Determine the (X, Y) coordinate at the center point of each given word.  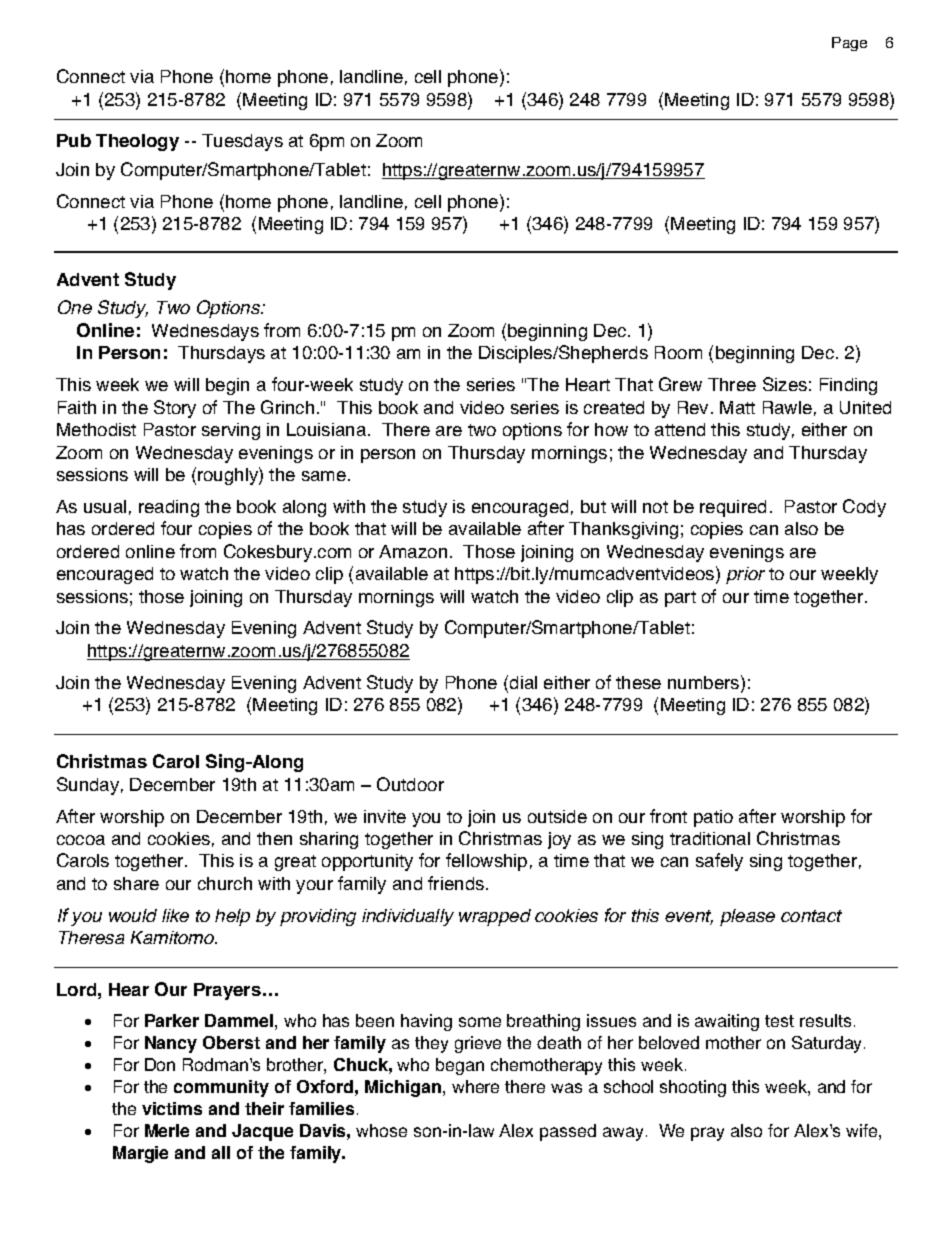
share (136, 883)
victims (172, 1108)
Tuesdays (242, 142)
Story (175, 409)
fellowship (486, 862)
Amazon (413, 551)
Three (732, 384)
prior (745, 575)
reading (169, 508)
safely (719, 862)
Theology (137, 142)
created (614, 407)
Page (849, 44)
